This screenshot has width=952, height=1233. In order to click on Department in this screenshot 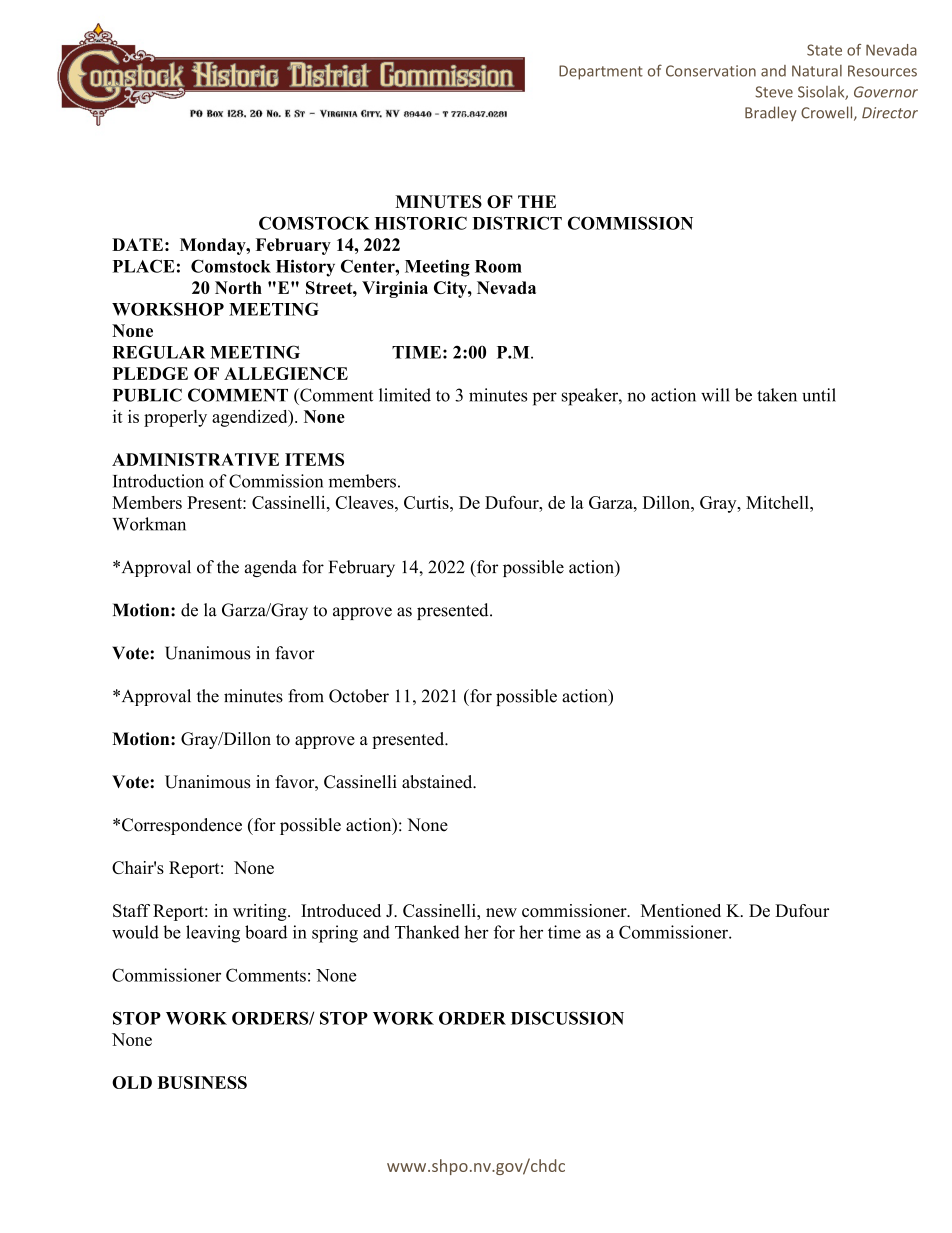, I will do `click(601, 72)`.
